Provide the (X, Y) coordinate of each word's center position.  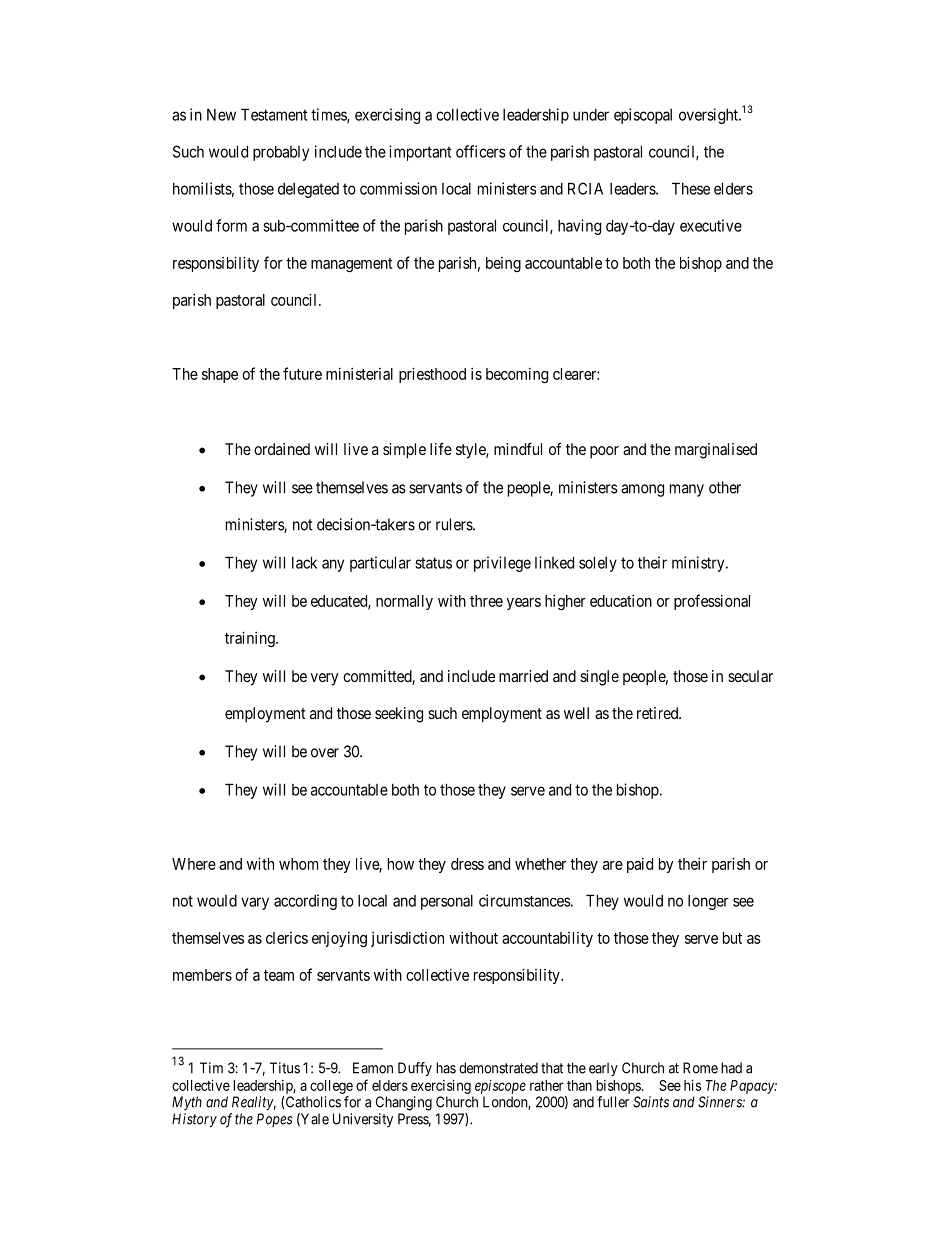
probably (281, 153)
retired (658, 713)
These (691, 188)
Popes (275, 1120)
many (687, 490)
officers (481, 151)
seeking (399, 715)
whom (298, 864)
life (441, 448)
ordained (282, 449)
